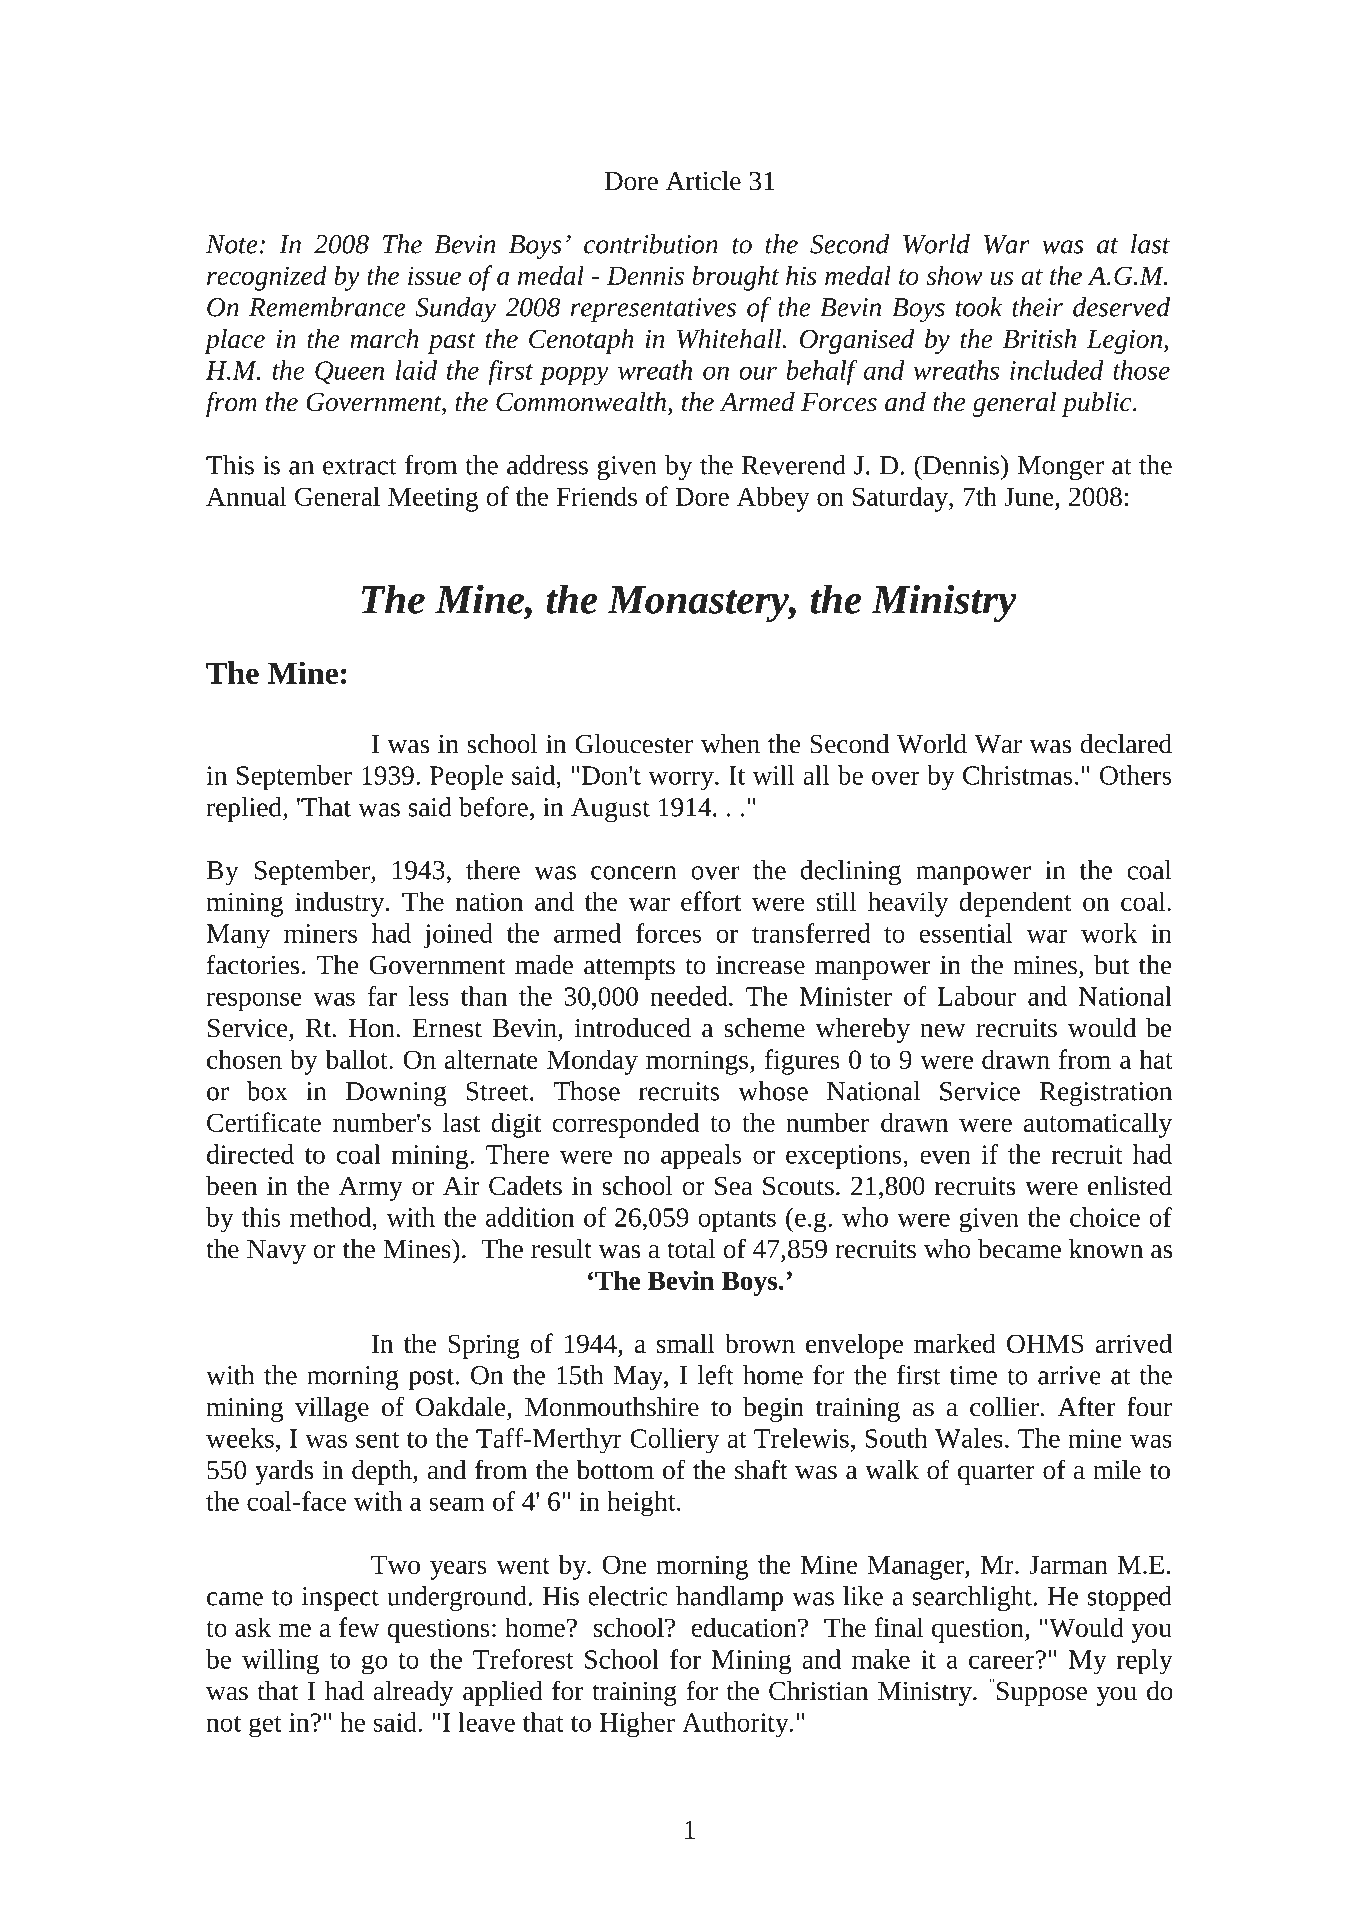 The height and width of the document is (1926, 1361). What do you see at coordinates (341, 904) in the document?
I see `industry` at bounding box center [341, 904].
